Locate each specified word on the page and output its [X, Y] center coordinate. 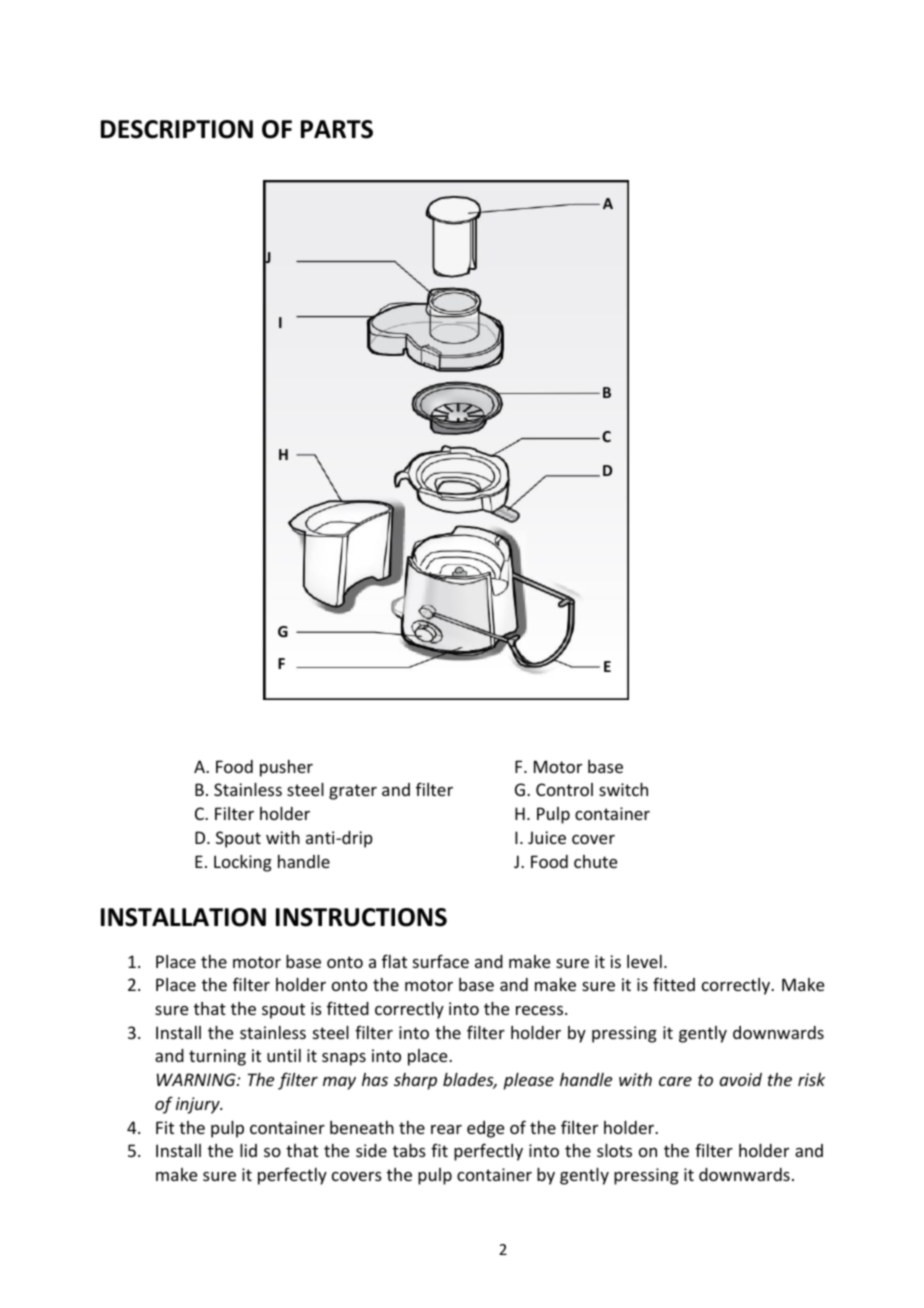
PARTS [337, 129]
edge [485, 1129]
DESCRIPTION [177, 129]
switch [623, 789]
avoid [740, 1079]
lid [248, 1150]
